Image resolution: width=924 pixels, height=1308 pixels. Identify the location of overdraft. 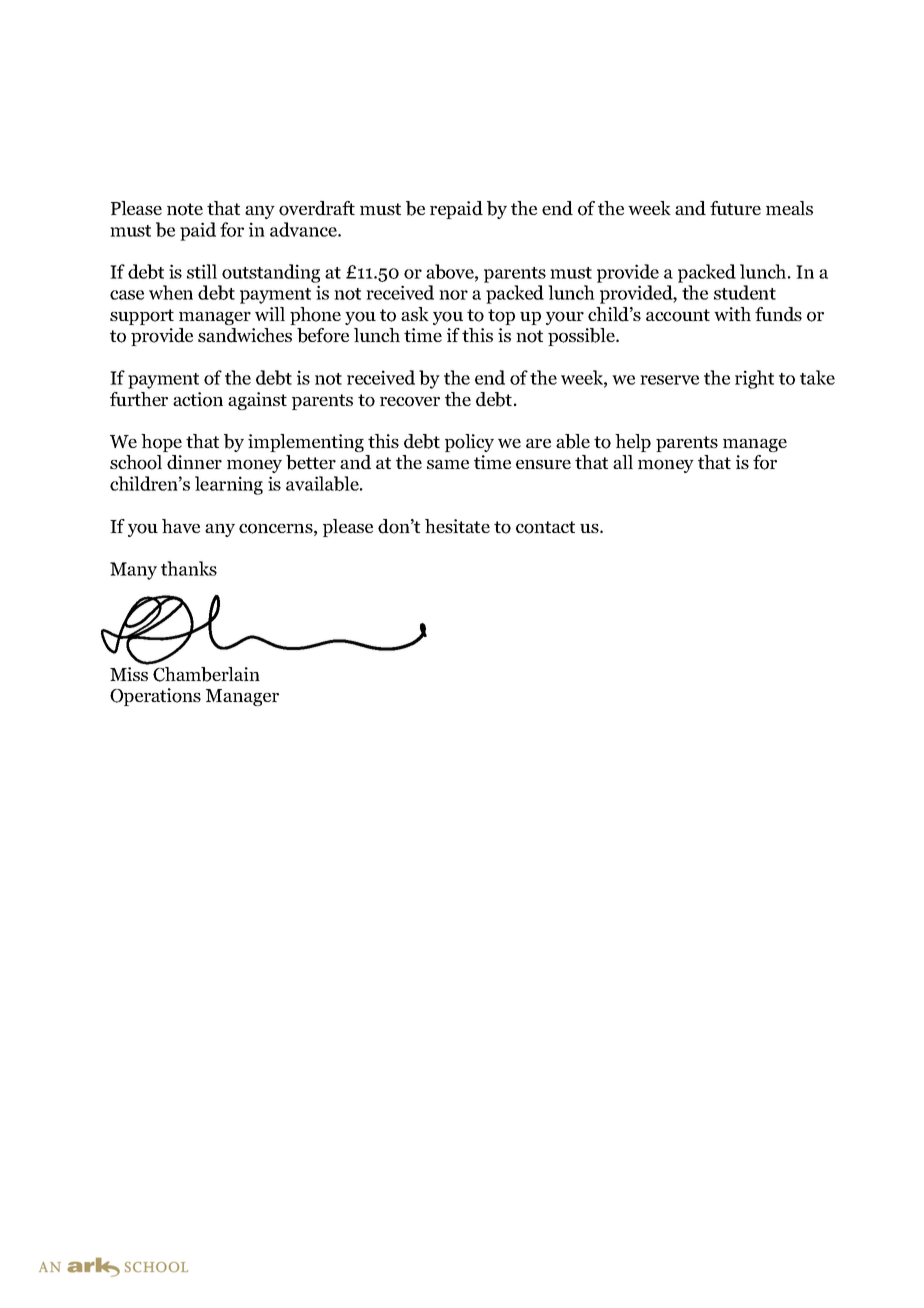
(317, 208).
